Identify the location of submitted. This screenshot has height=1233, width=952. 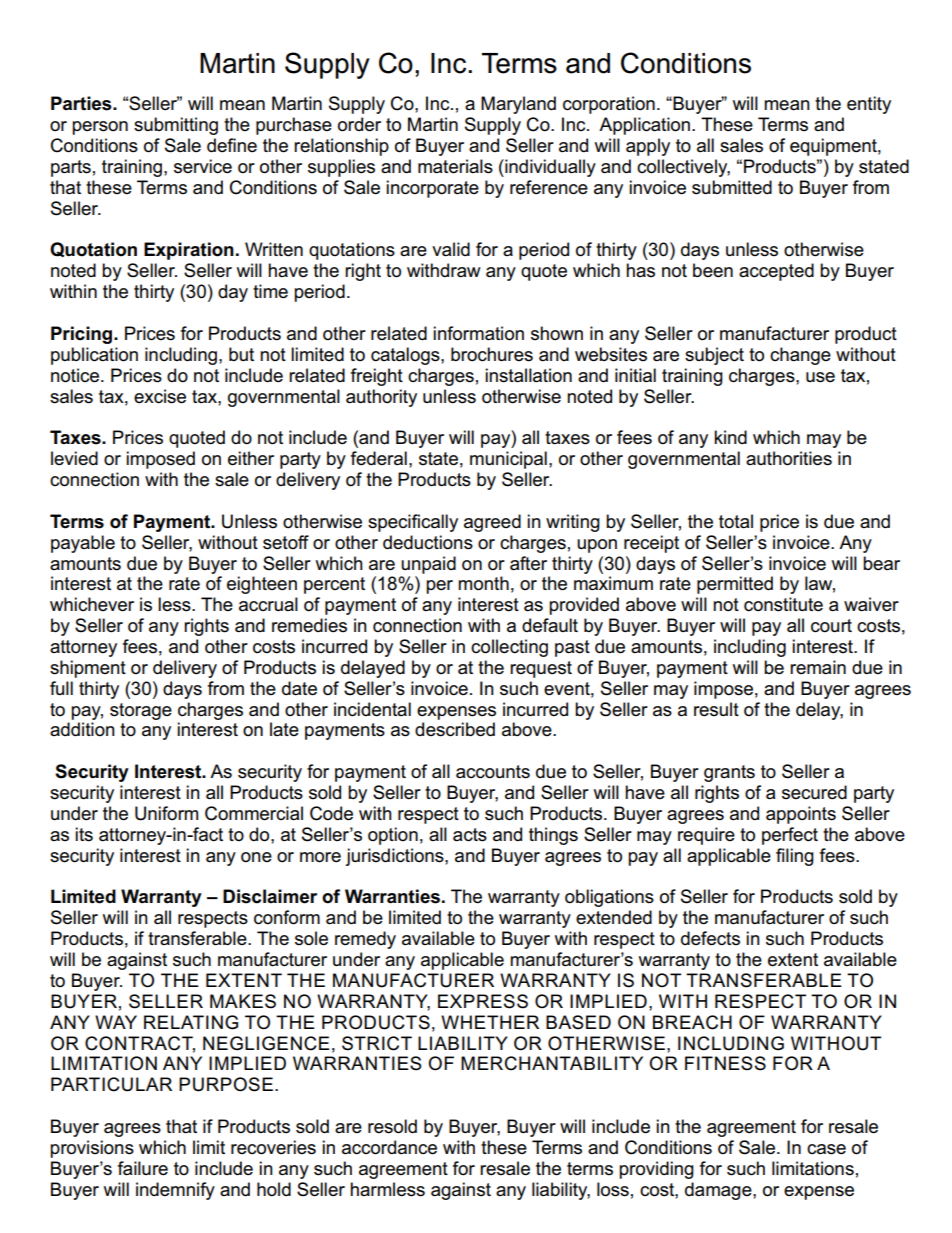
(732, 187).
